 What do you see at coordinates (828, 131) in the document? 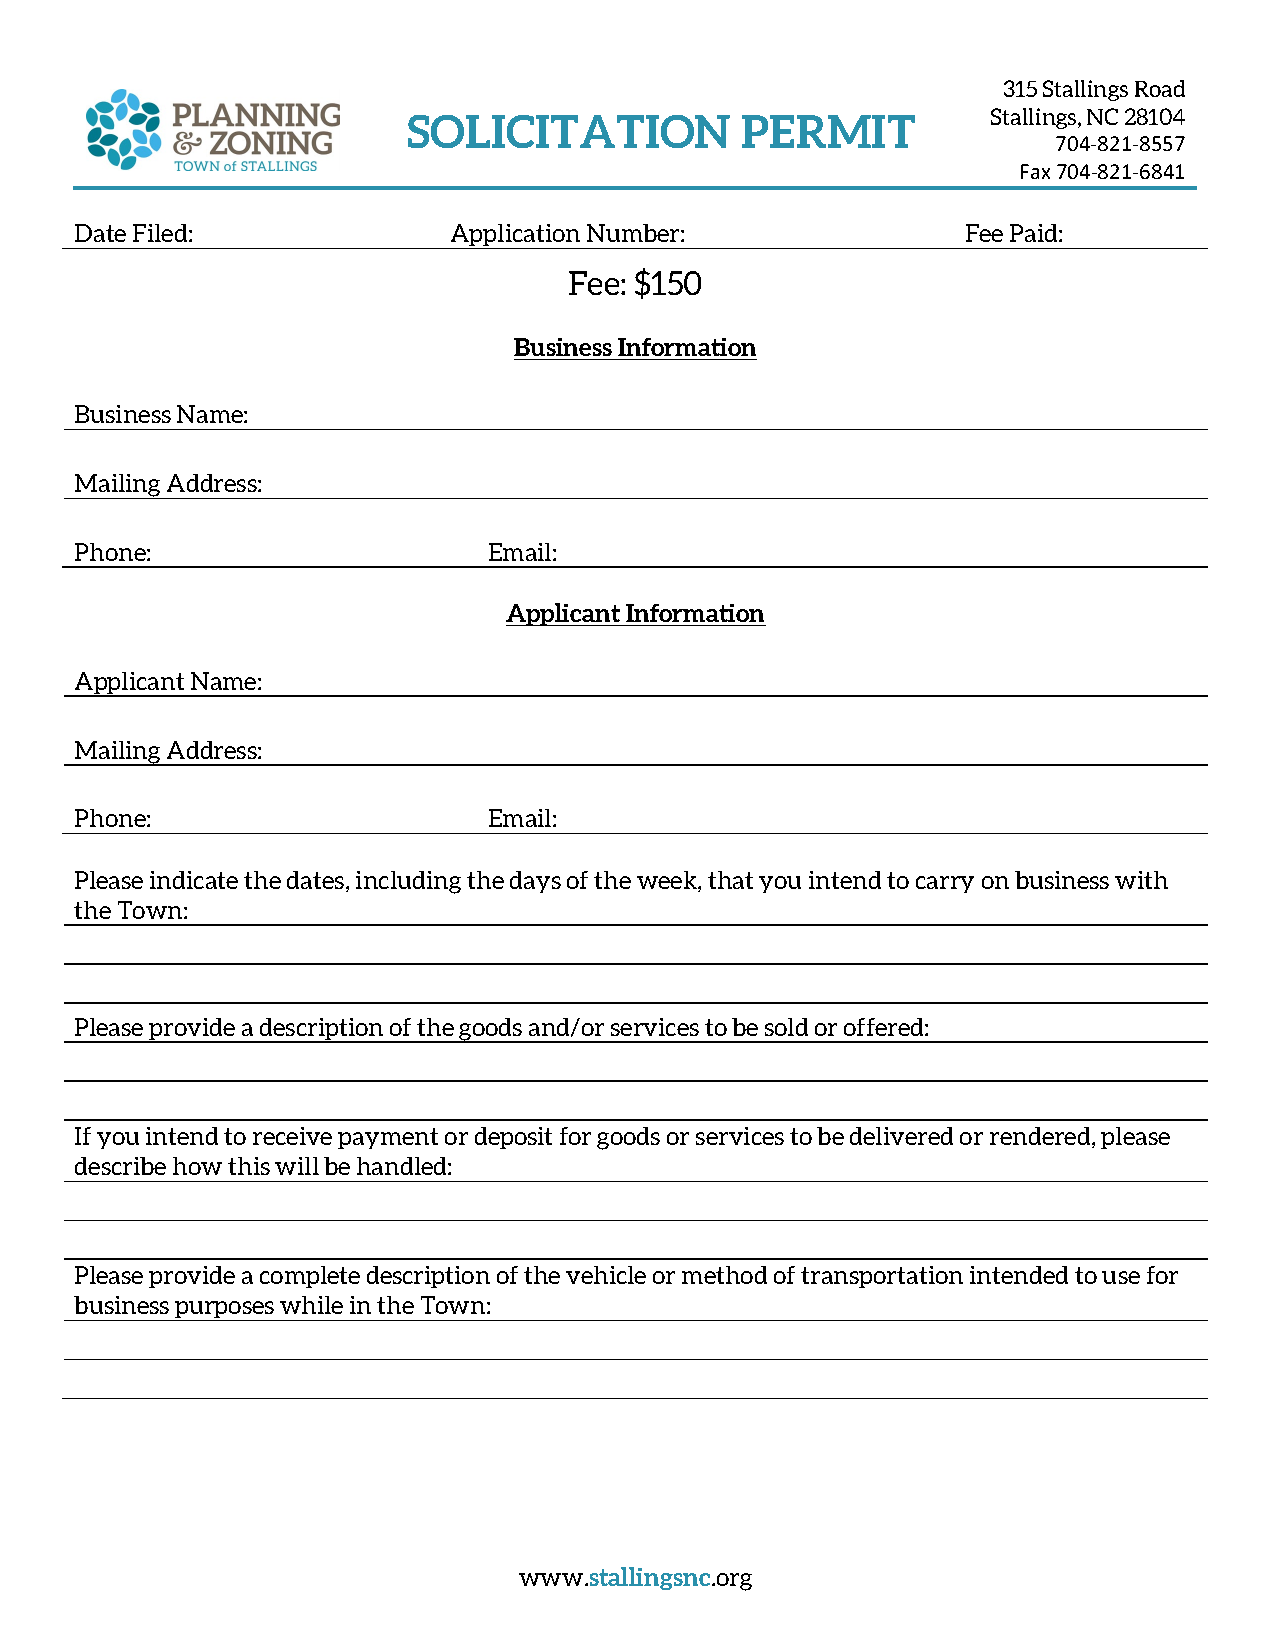
I see `PERMIT` at bounding box center [828, 131].
